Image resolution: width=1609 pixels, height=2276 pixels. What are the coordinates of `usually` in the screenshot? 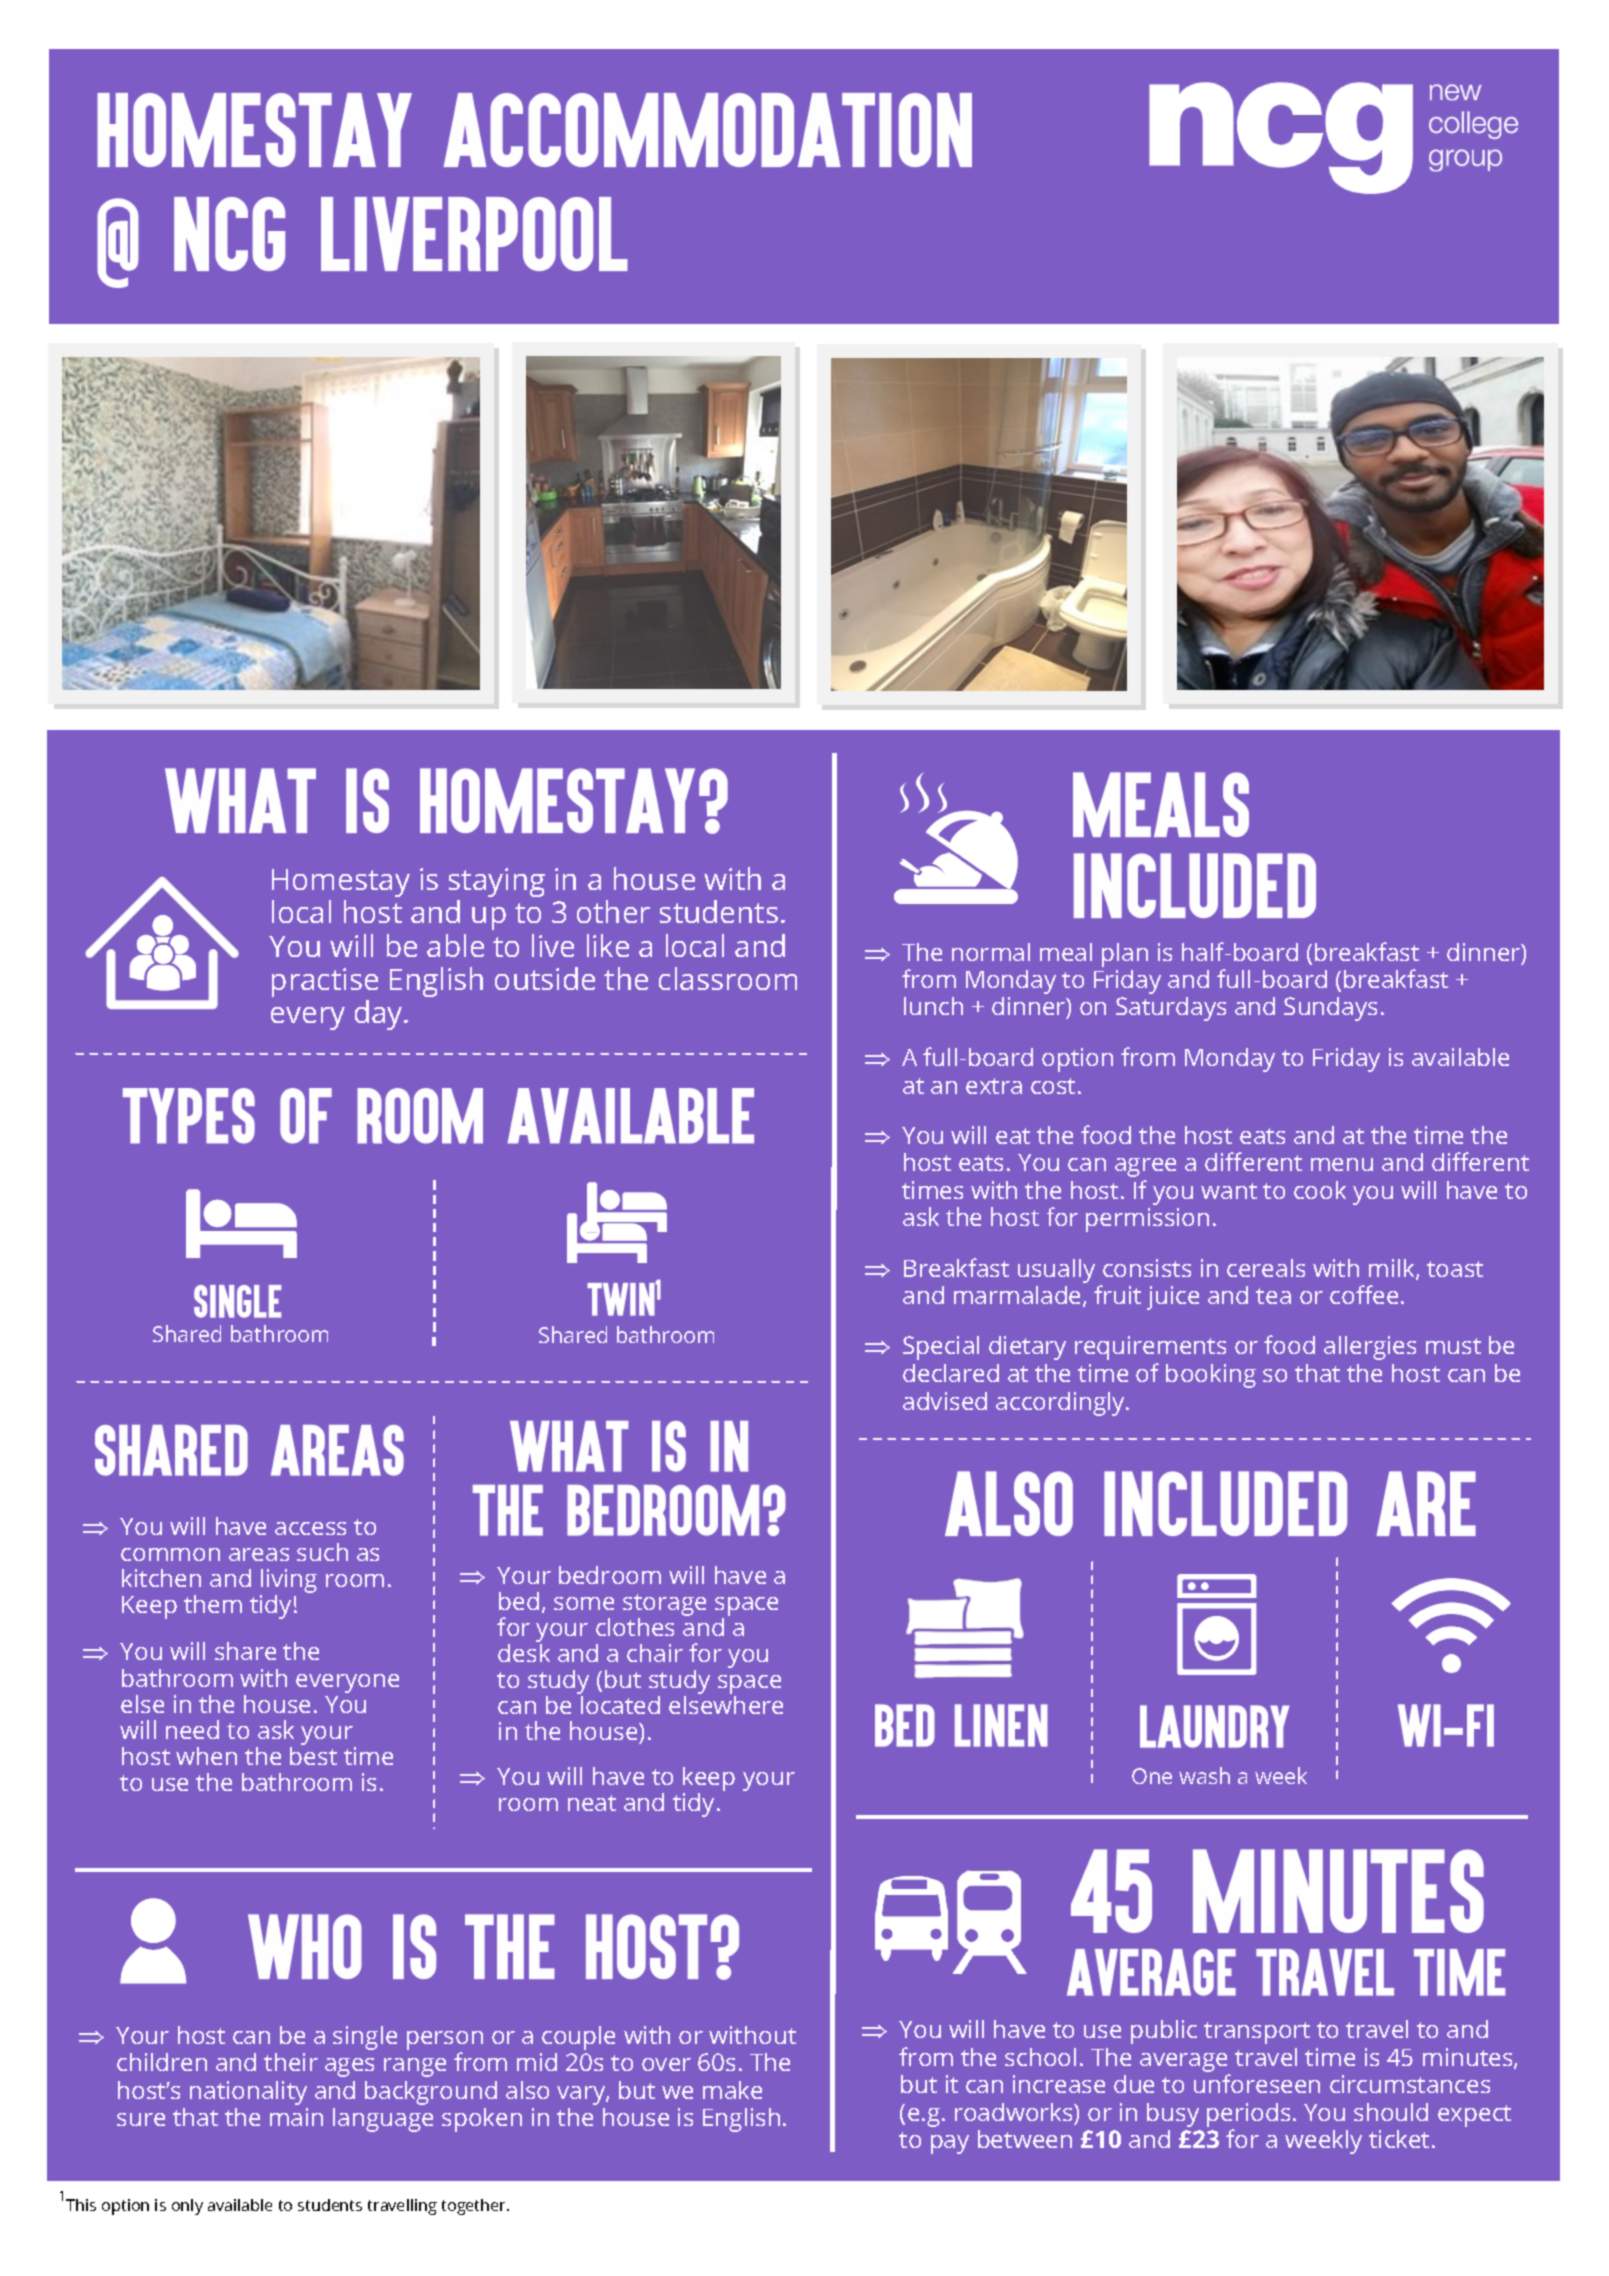 It's located at (1056, 1271).
